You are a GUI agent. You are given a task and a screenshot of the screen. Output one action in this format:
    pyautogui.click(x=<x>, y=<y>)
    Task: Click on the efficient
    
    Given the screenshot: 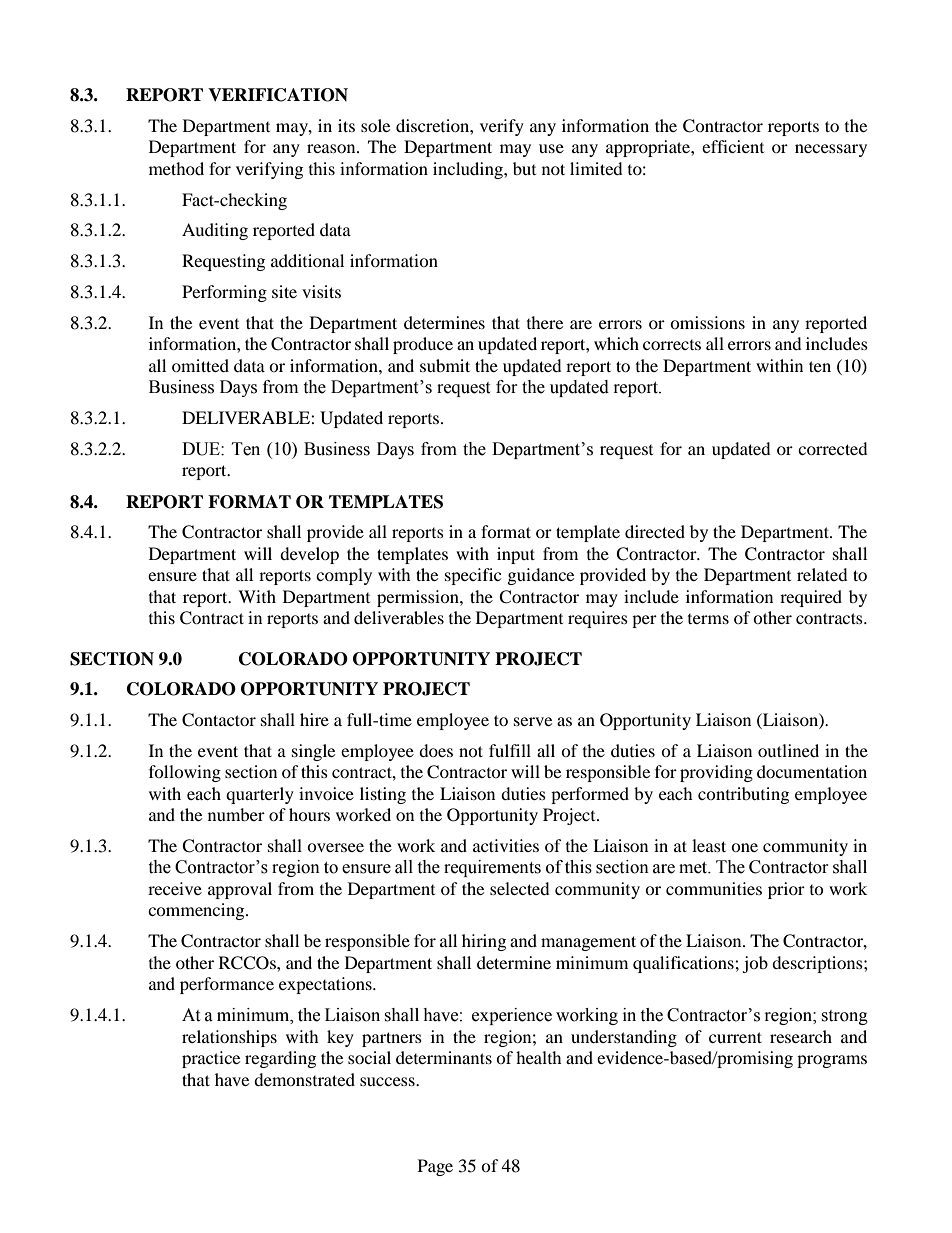 What is the action you would take?
    pyautogui.click(x=733, y=146)
